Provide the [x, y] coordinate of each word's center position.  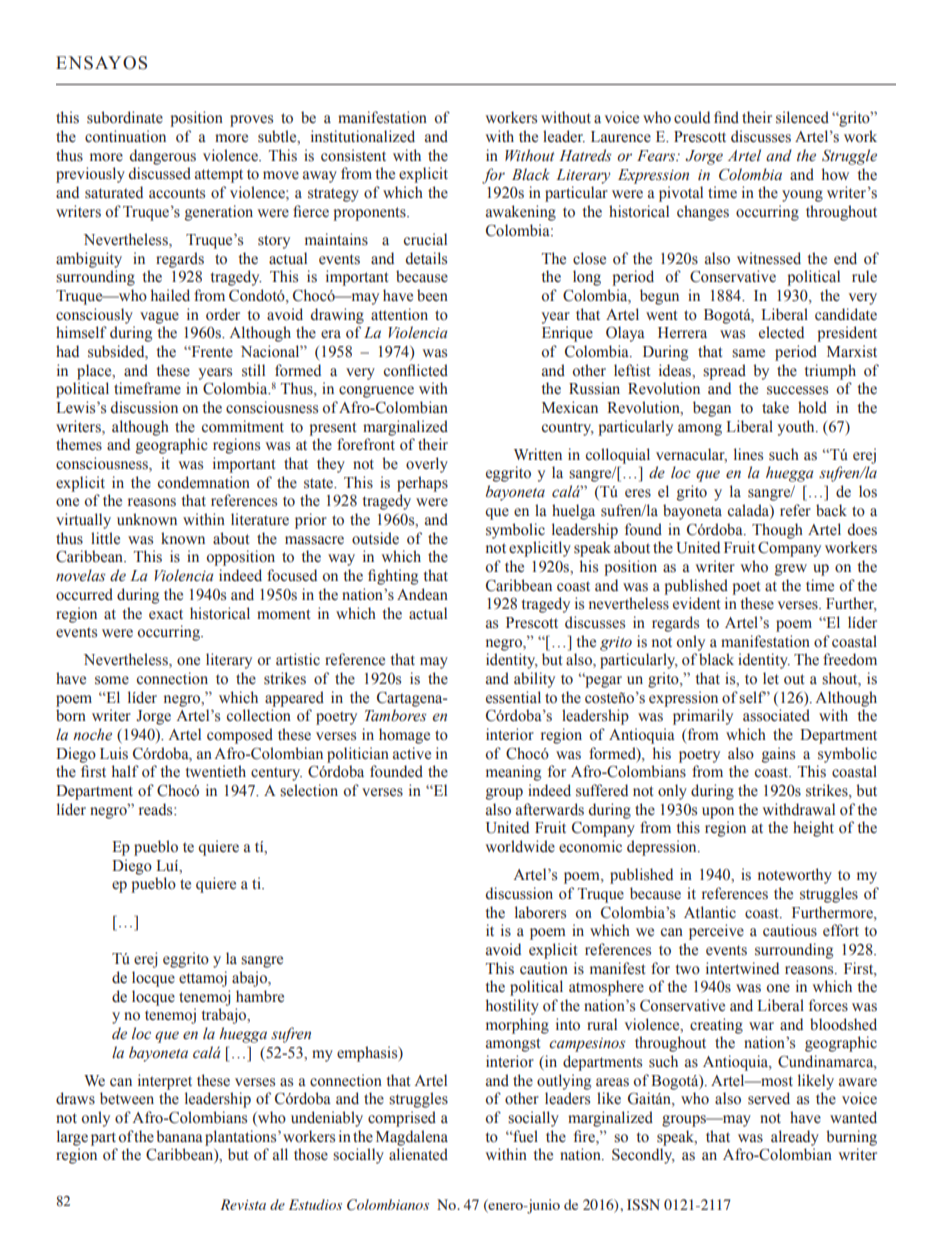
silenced [802, 117]
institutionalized [363, 136]
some [112, 680]
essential [513, 697]
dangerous [163, 157]
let [771, 678]
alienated [418, 1154]
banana [179, 1136]
